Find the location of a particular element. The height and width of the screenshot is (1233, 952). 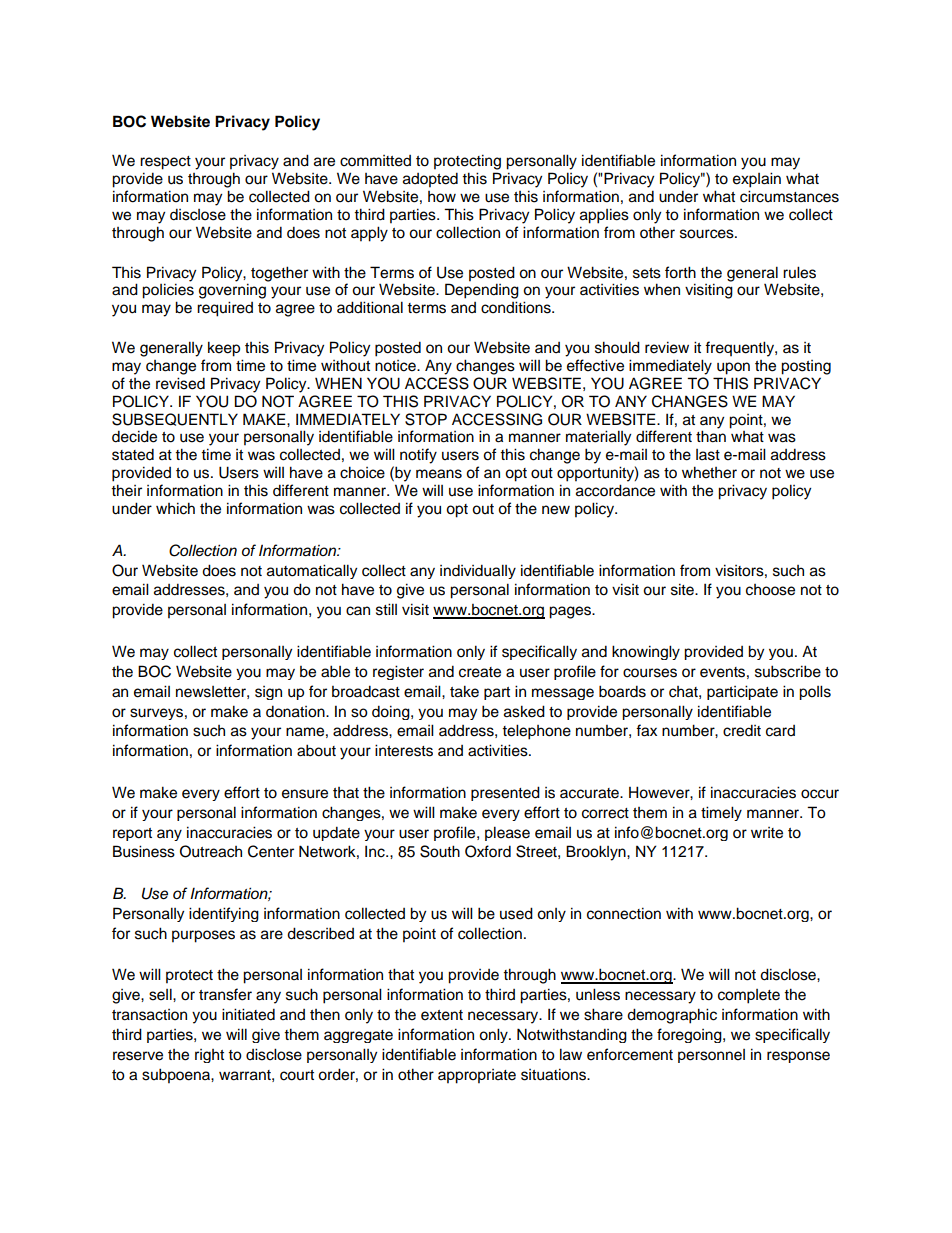

appropriate is located at coordinates (477, 1076).
